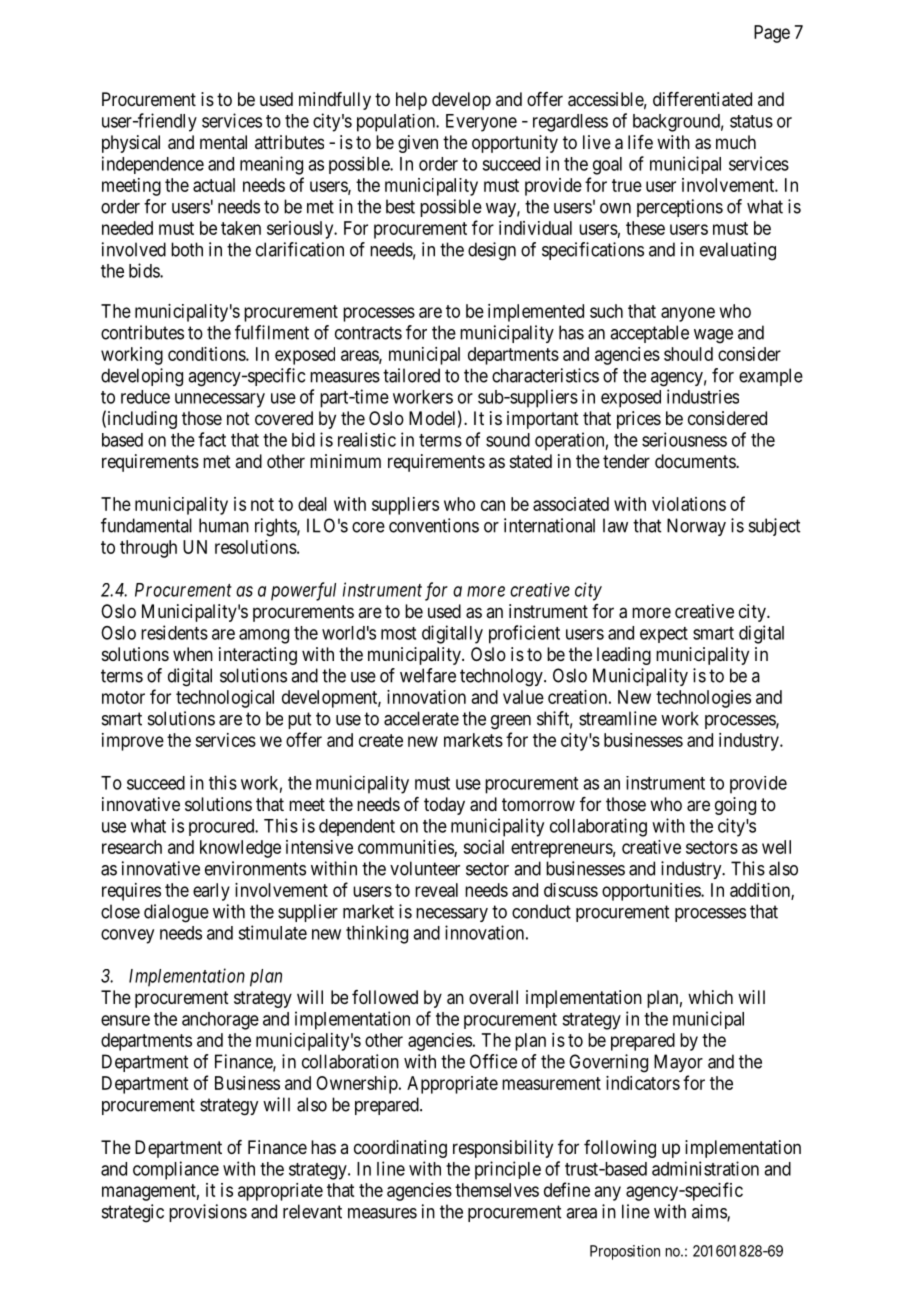 The image size is (924, 1308). What do you see at coordinates (225, 699) in the screenshot?
I see `technological` at bounding box center [225, 699].
